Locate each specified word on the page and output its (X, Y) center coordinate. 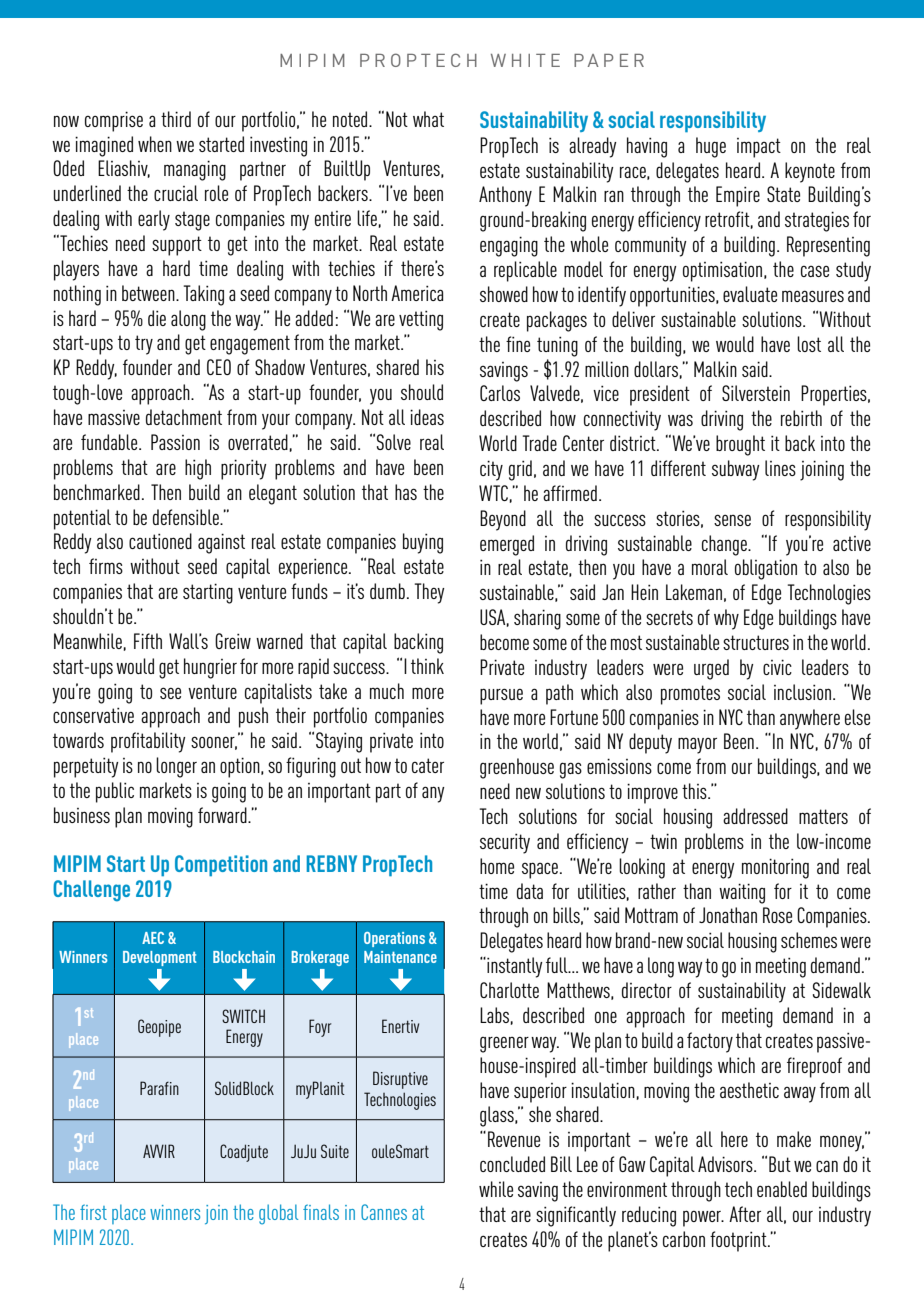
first (93, 1212)
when (155, 144)
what (428, 119)
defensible (187, 517)
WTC (493, 493)
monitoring (775, 868)
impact (759, 148)
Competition (221, 865)
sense (732, 520)
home (497, 866)
